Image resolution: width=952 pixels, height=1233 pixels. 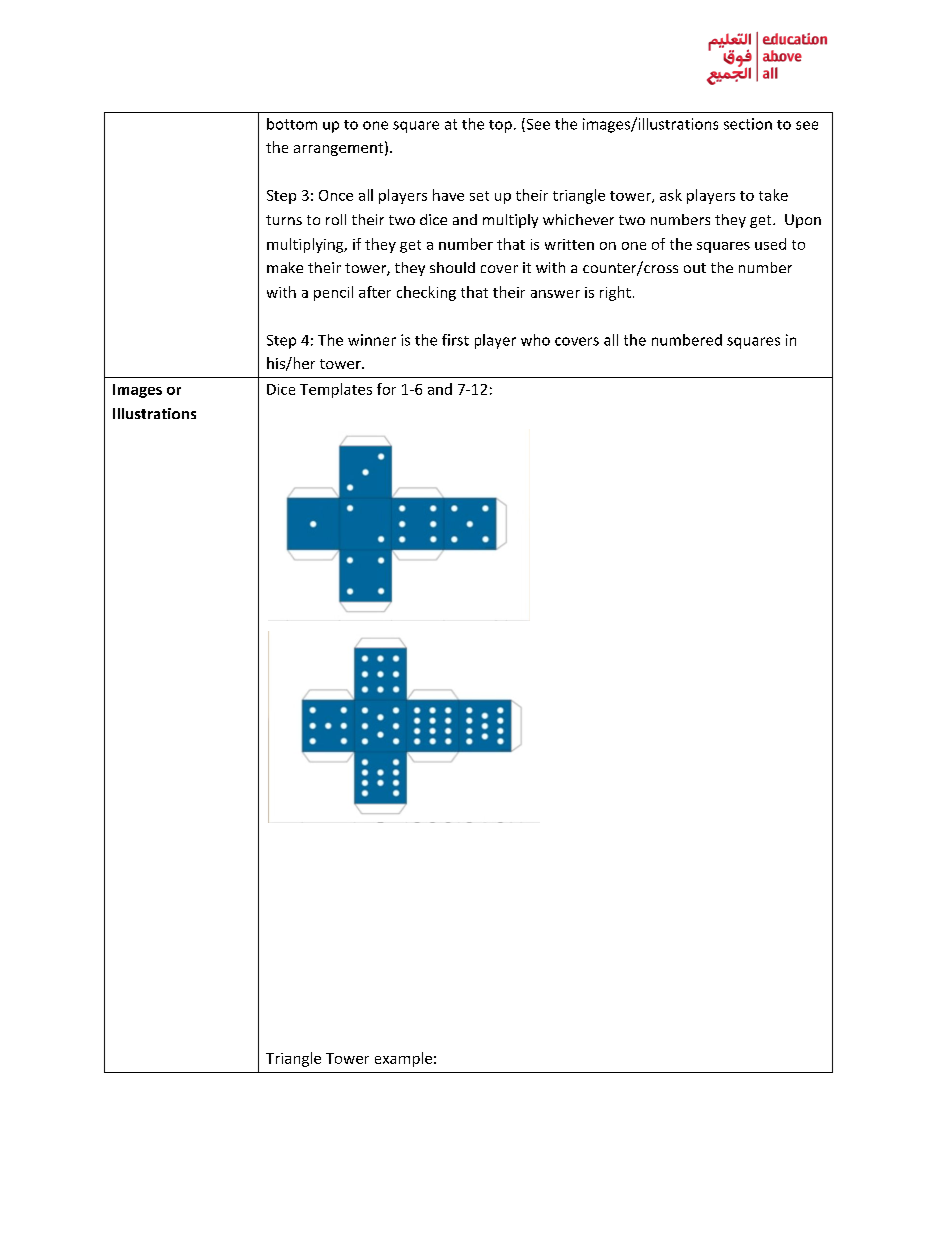 I want to click on first, so click(x=455, y=340).
